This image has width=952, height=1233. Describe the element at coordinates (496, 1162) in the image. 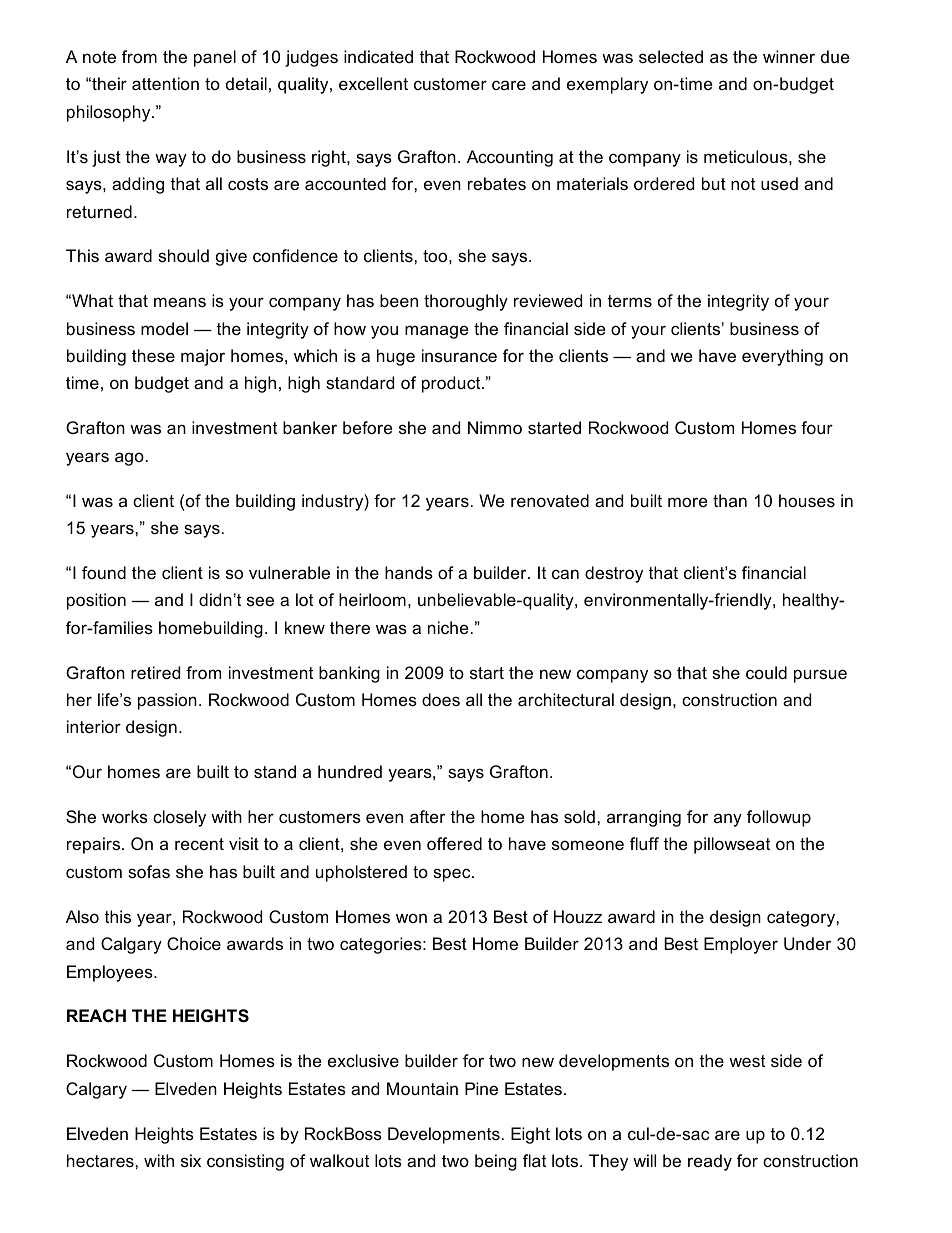

I see `being` at that location.
